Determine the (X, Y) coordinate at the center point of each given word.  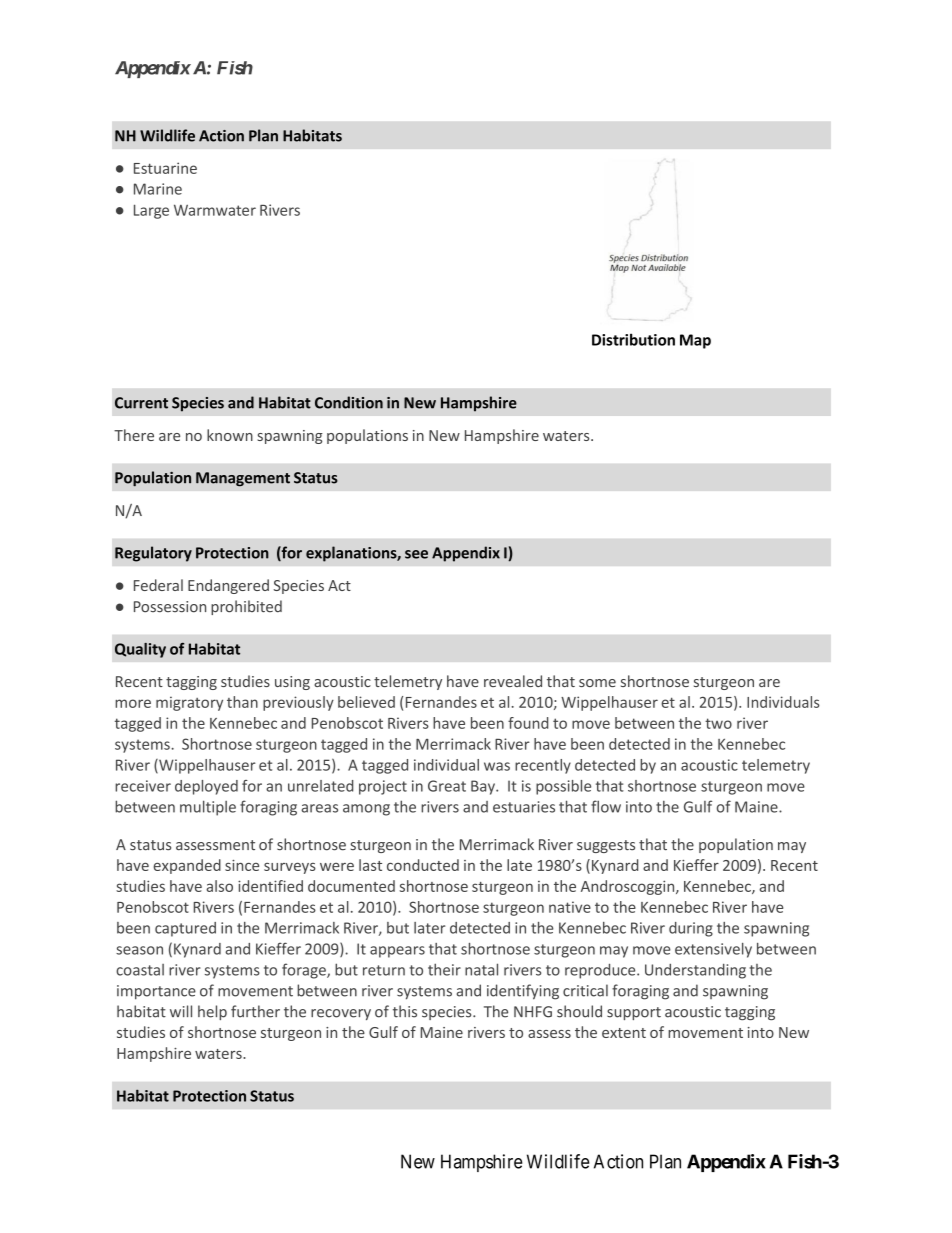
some (597, 683)
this (405, 1011)
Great (447, 786)
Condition (349, 402)
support (634, 1013)
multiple (208, 808)
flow (606, 806)
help (212, 1012)
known (230, 435)
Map (695, 341)
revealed (513, 681)
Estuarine (165, 168)
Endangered (228, 586)
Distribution (633, 339)
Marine (158, 189)
